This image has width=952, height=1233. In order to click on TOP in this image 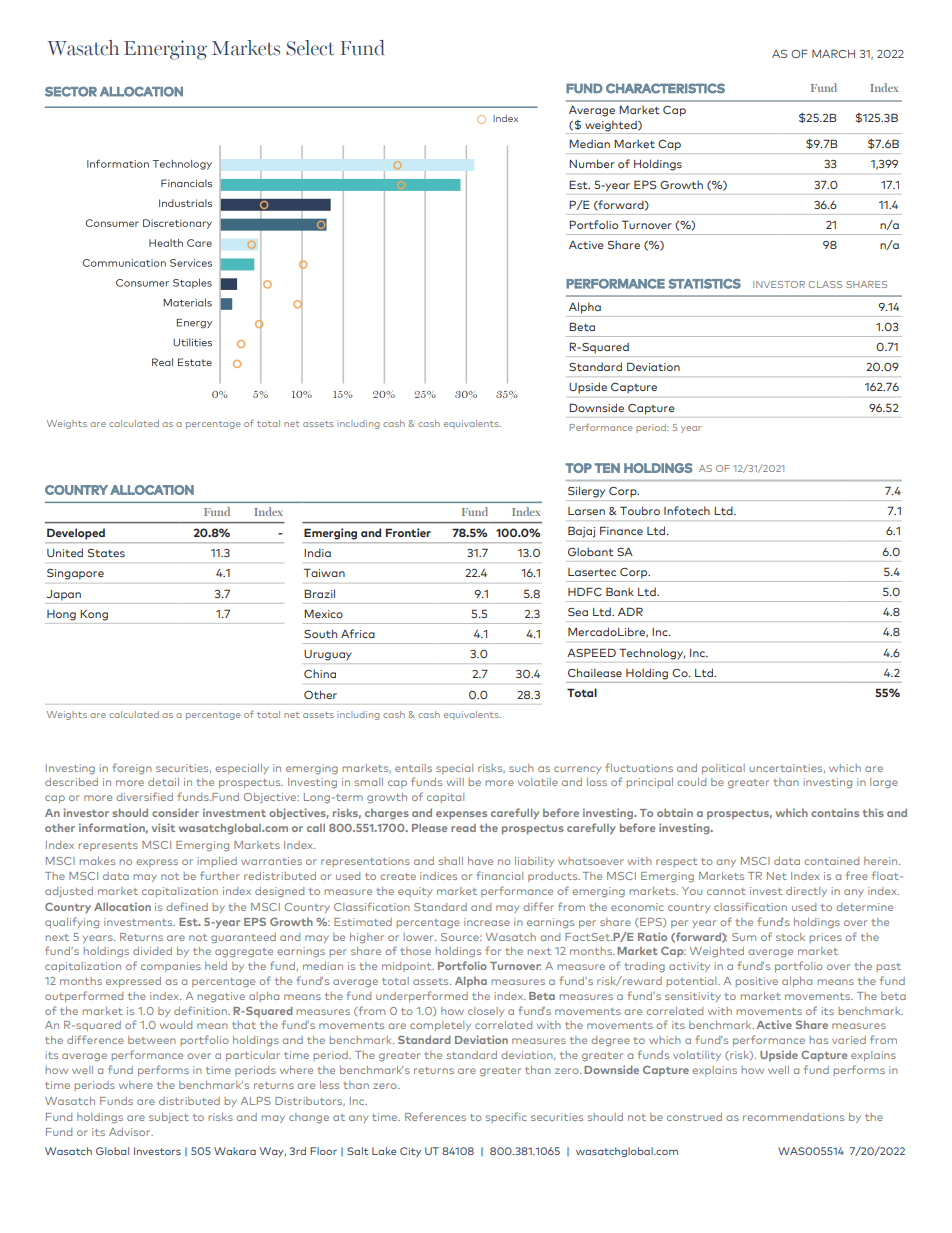, I will do `click(578, 468)`.
